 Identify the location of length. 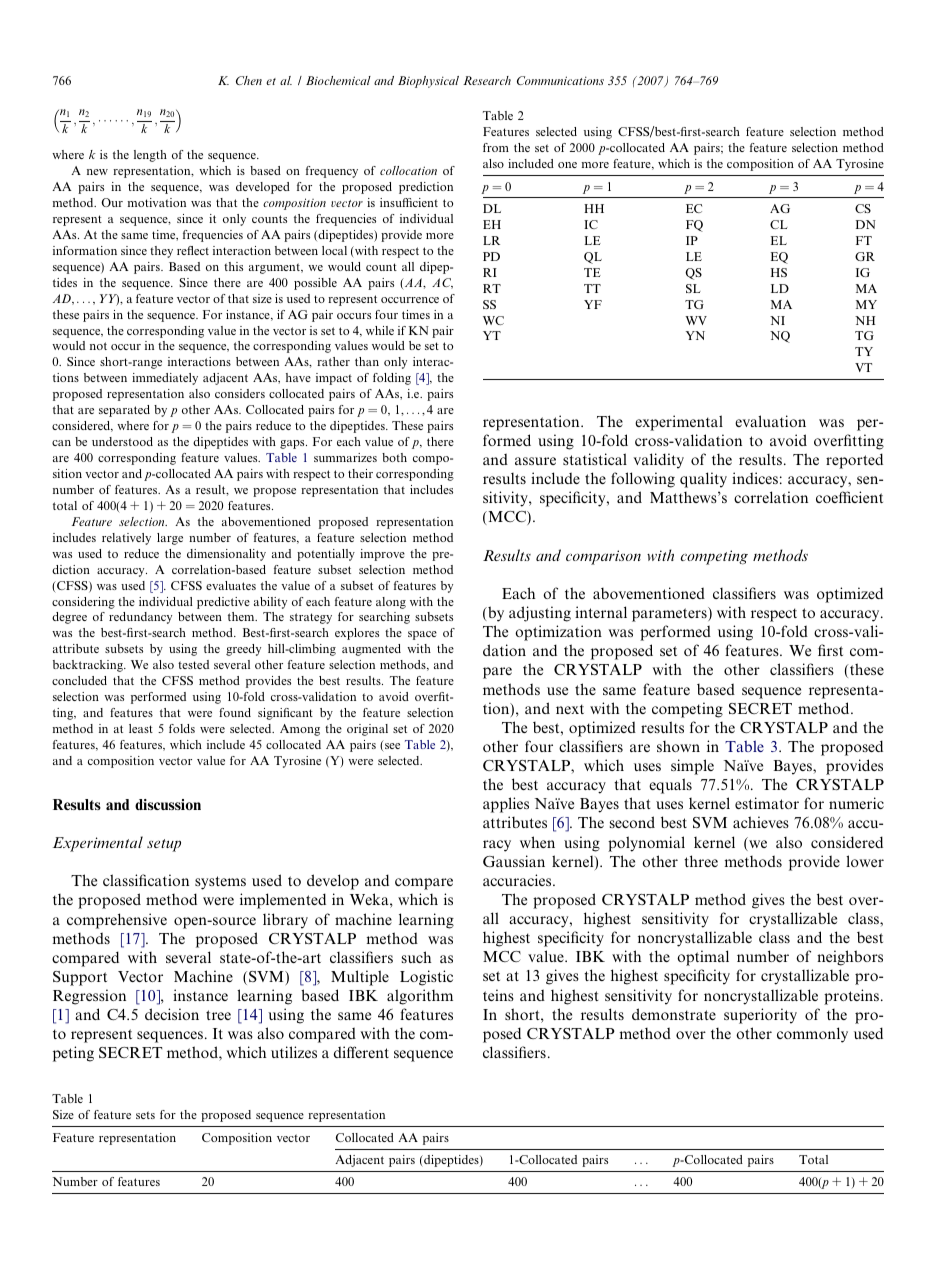
(150, 156).
